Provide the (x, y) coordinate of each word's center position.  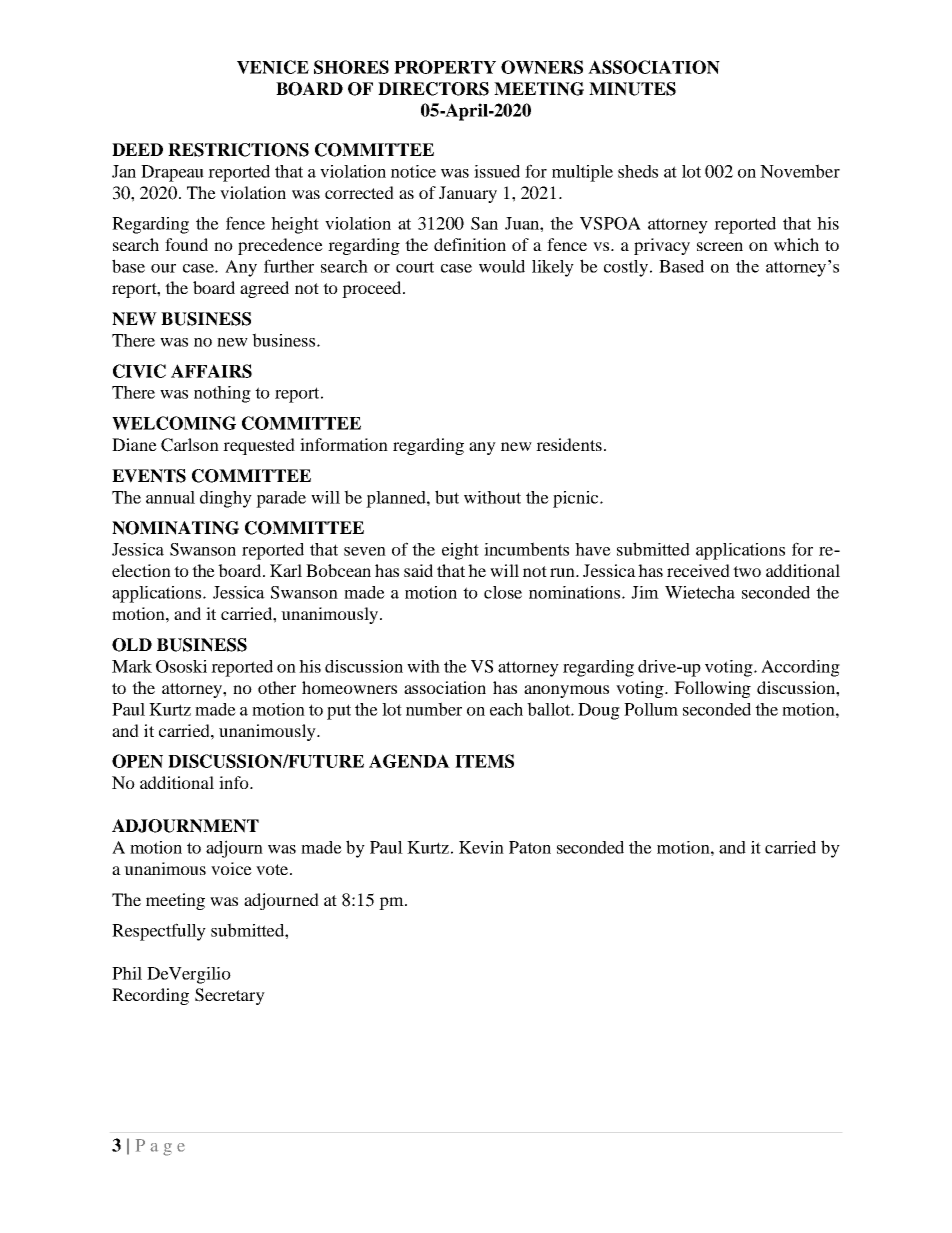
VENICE (273, 67)
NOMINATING (175, 528)
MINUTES (632, 89)
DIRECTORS (433, 89)
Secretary (230, 996)
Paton (530, 847)
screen (720, 246)
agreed (264, 289)
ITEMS (484, 761)
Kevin (481, 847)
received (698, 570)
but (447, 497)
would (502, 266)
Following (712, 689)
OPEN (137, 761)
